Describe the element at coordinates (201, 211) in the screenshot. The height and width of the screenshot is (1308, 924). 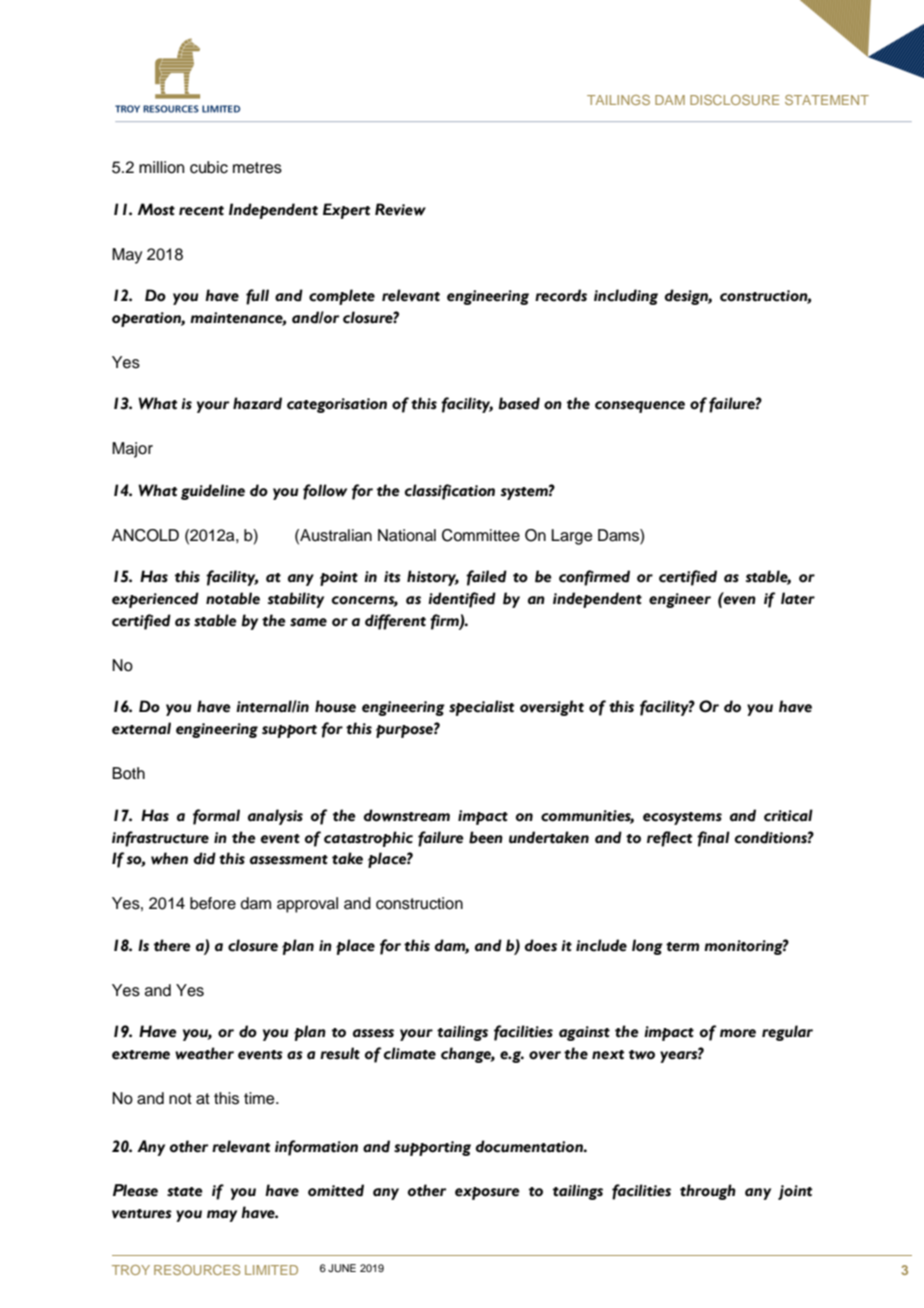
I see `recent` at that location.
